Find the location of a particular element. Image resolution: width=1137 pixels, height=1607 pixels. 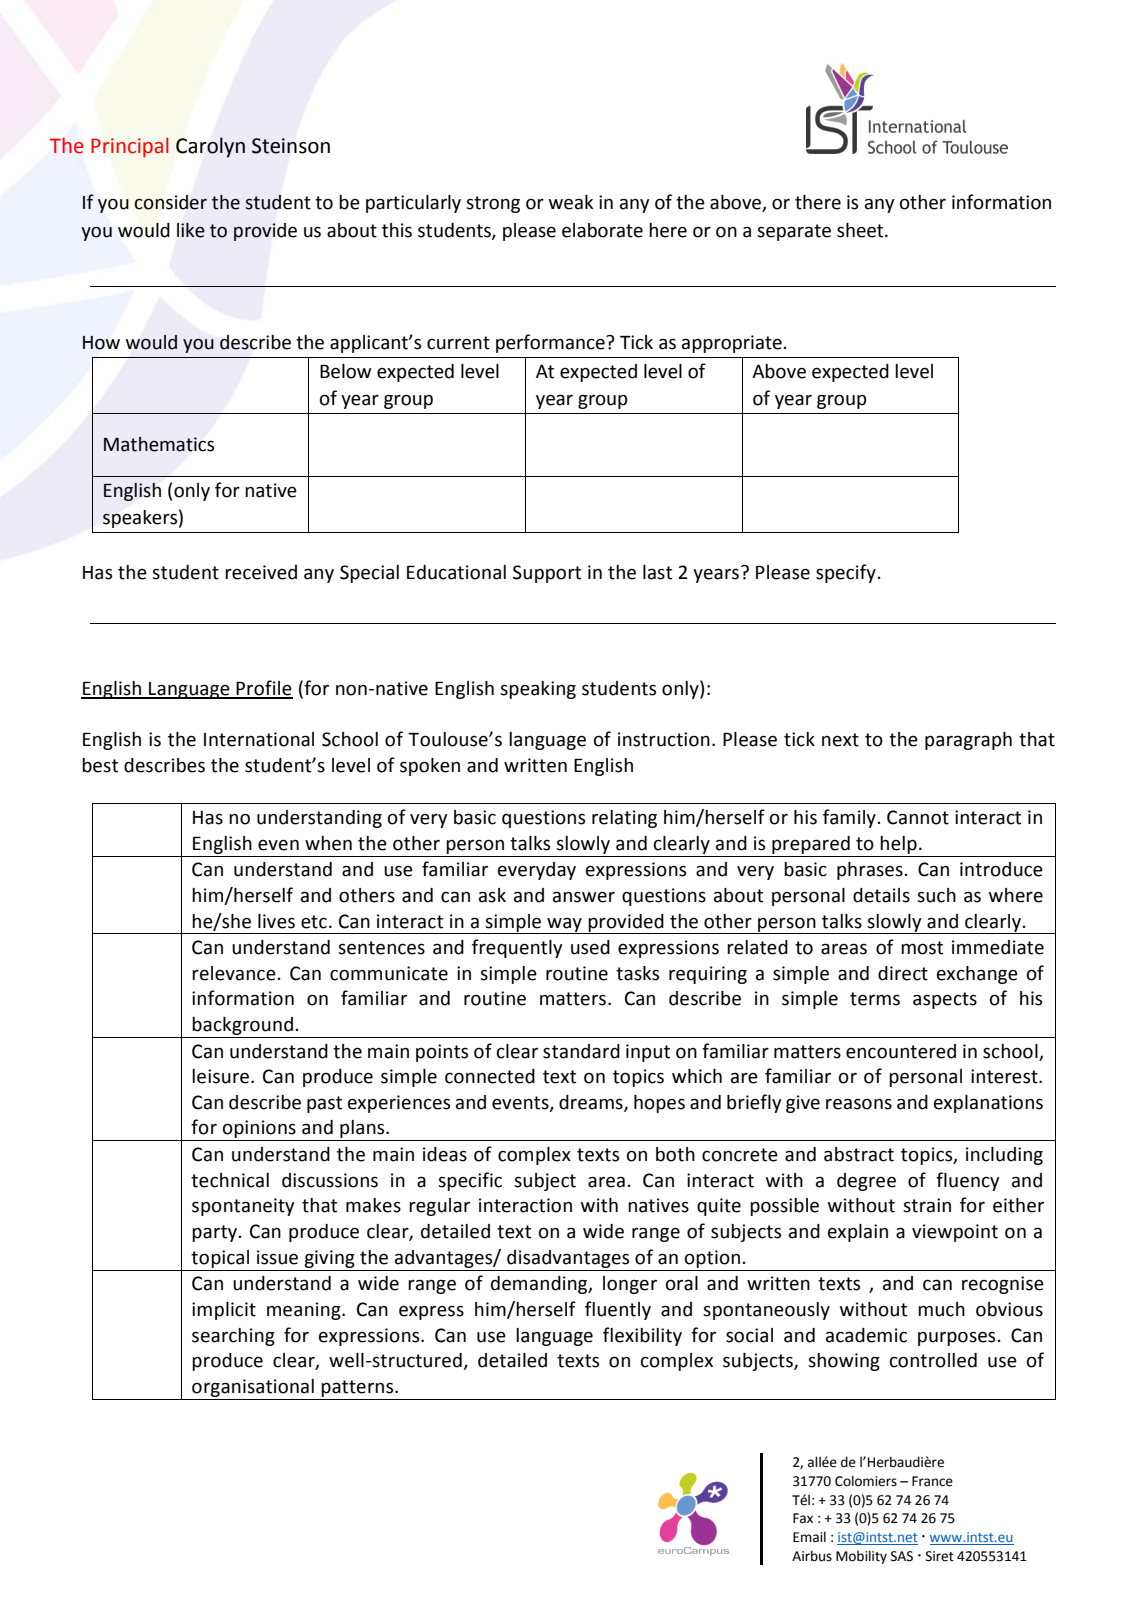

lives is located at coordinates (276, 921).
